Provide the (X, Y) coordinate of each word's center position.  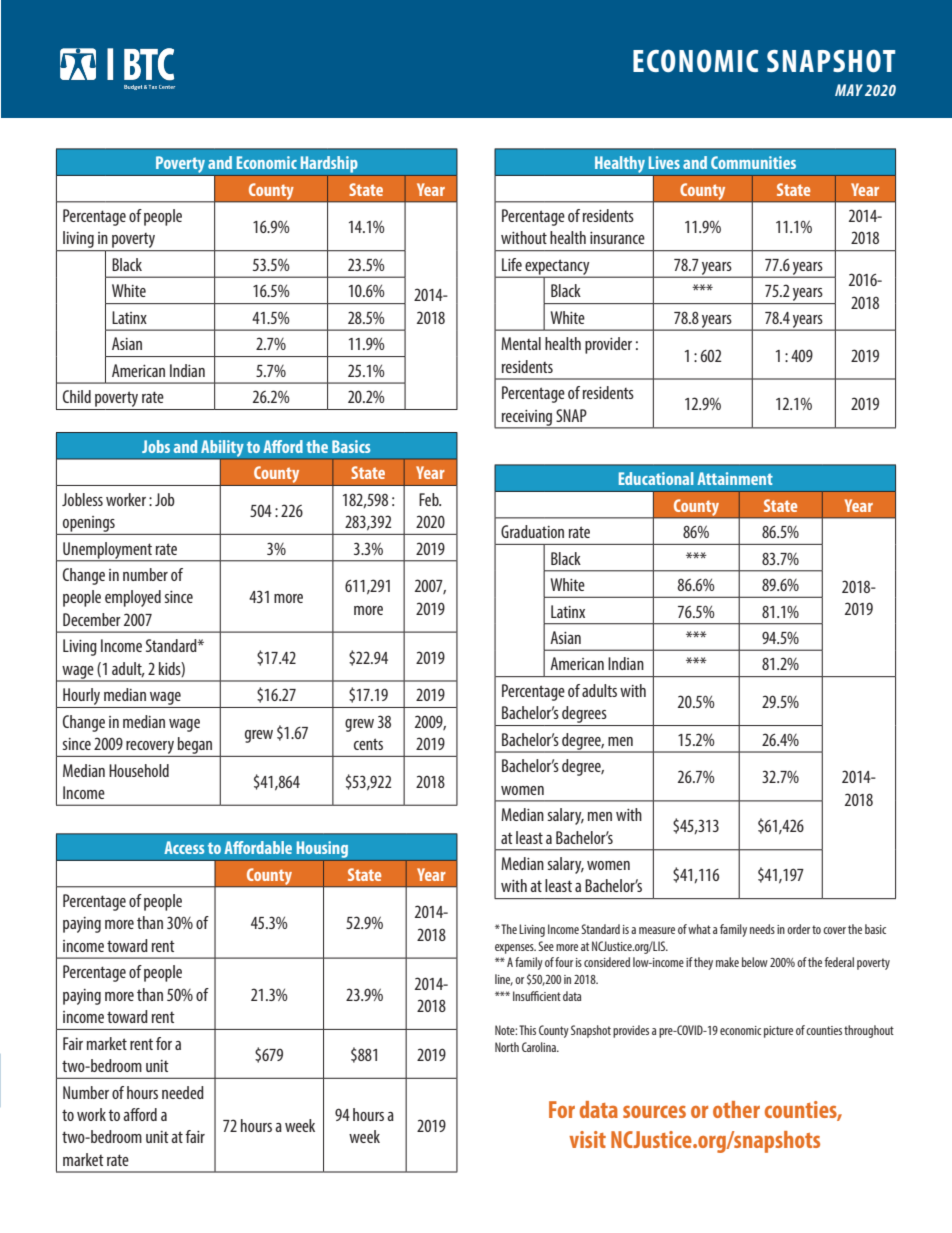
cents (368, 744)
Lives (664, 162)
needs (762, 929)
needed (183, 1092)
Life (512, 264)
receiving (527, 419)
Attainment (735, 478)
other (736, 1109)
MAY (849, 90)
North (507, 1047)
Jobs (156, 446)
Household (139, 770)
